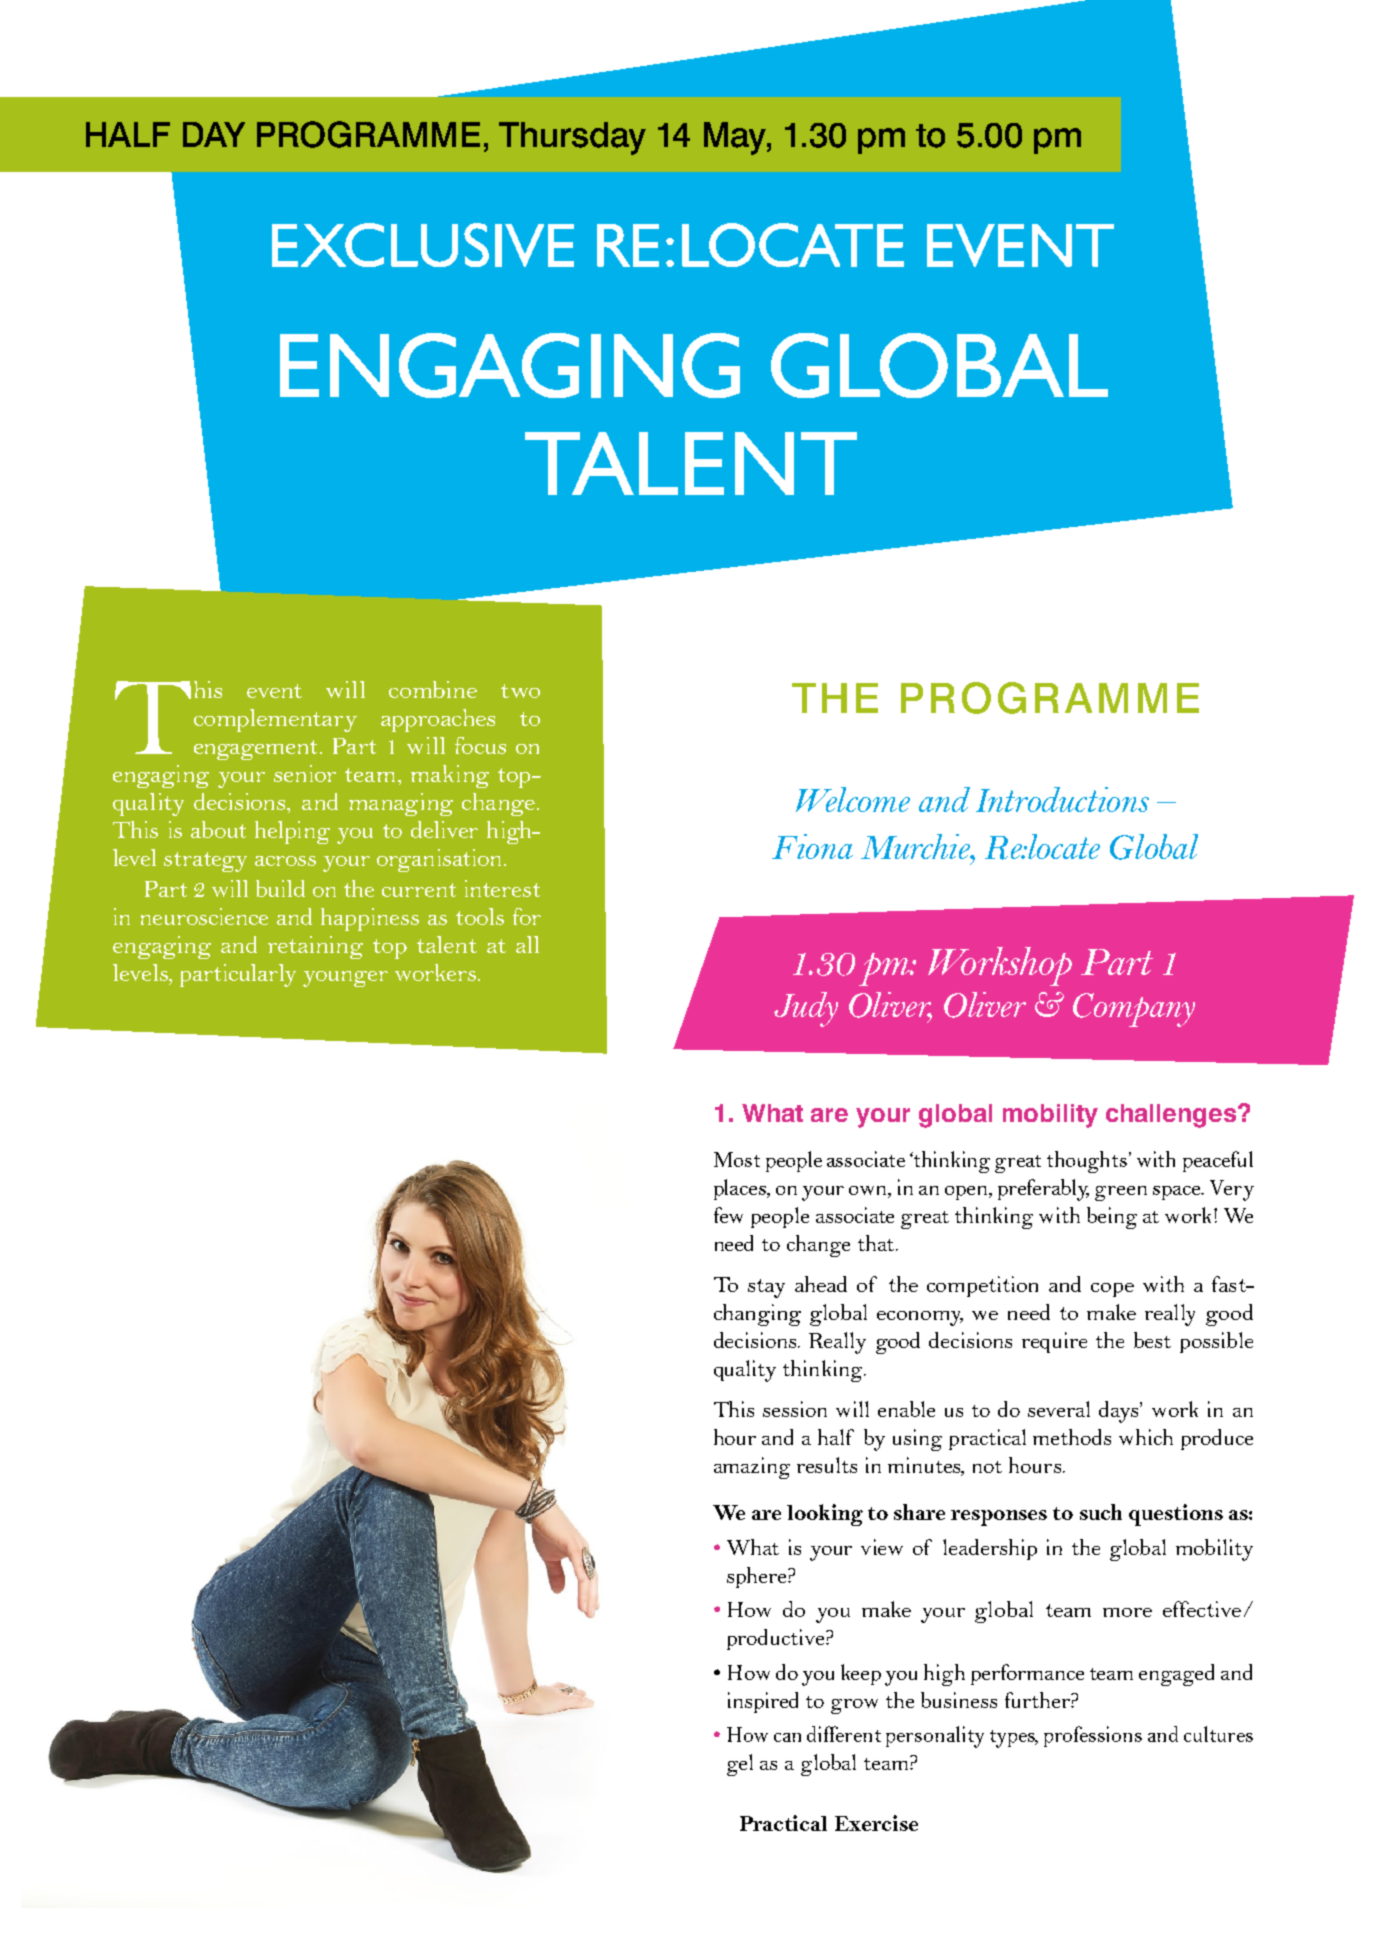  Describe the element at coordinates (1120, 1412) in the screenshot. I see `days` at that location.
